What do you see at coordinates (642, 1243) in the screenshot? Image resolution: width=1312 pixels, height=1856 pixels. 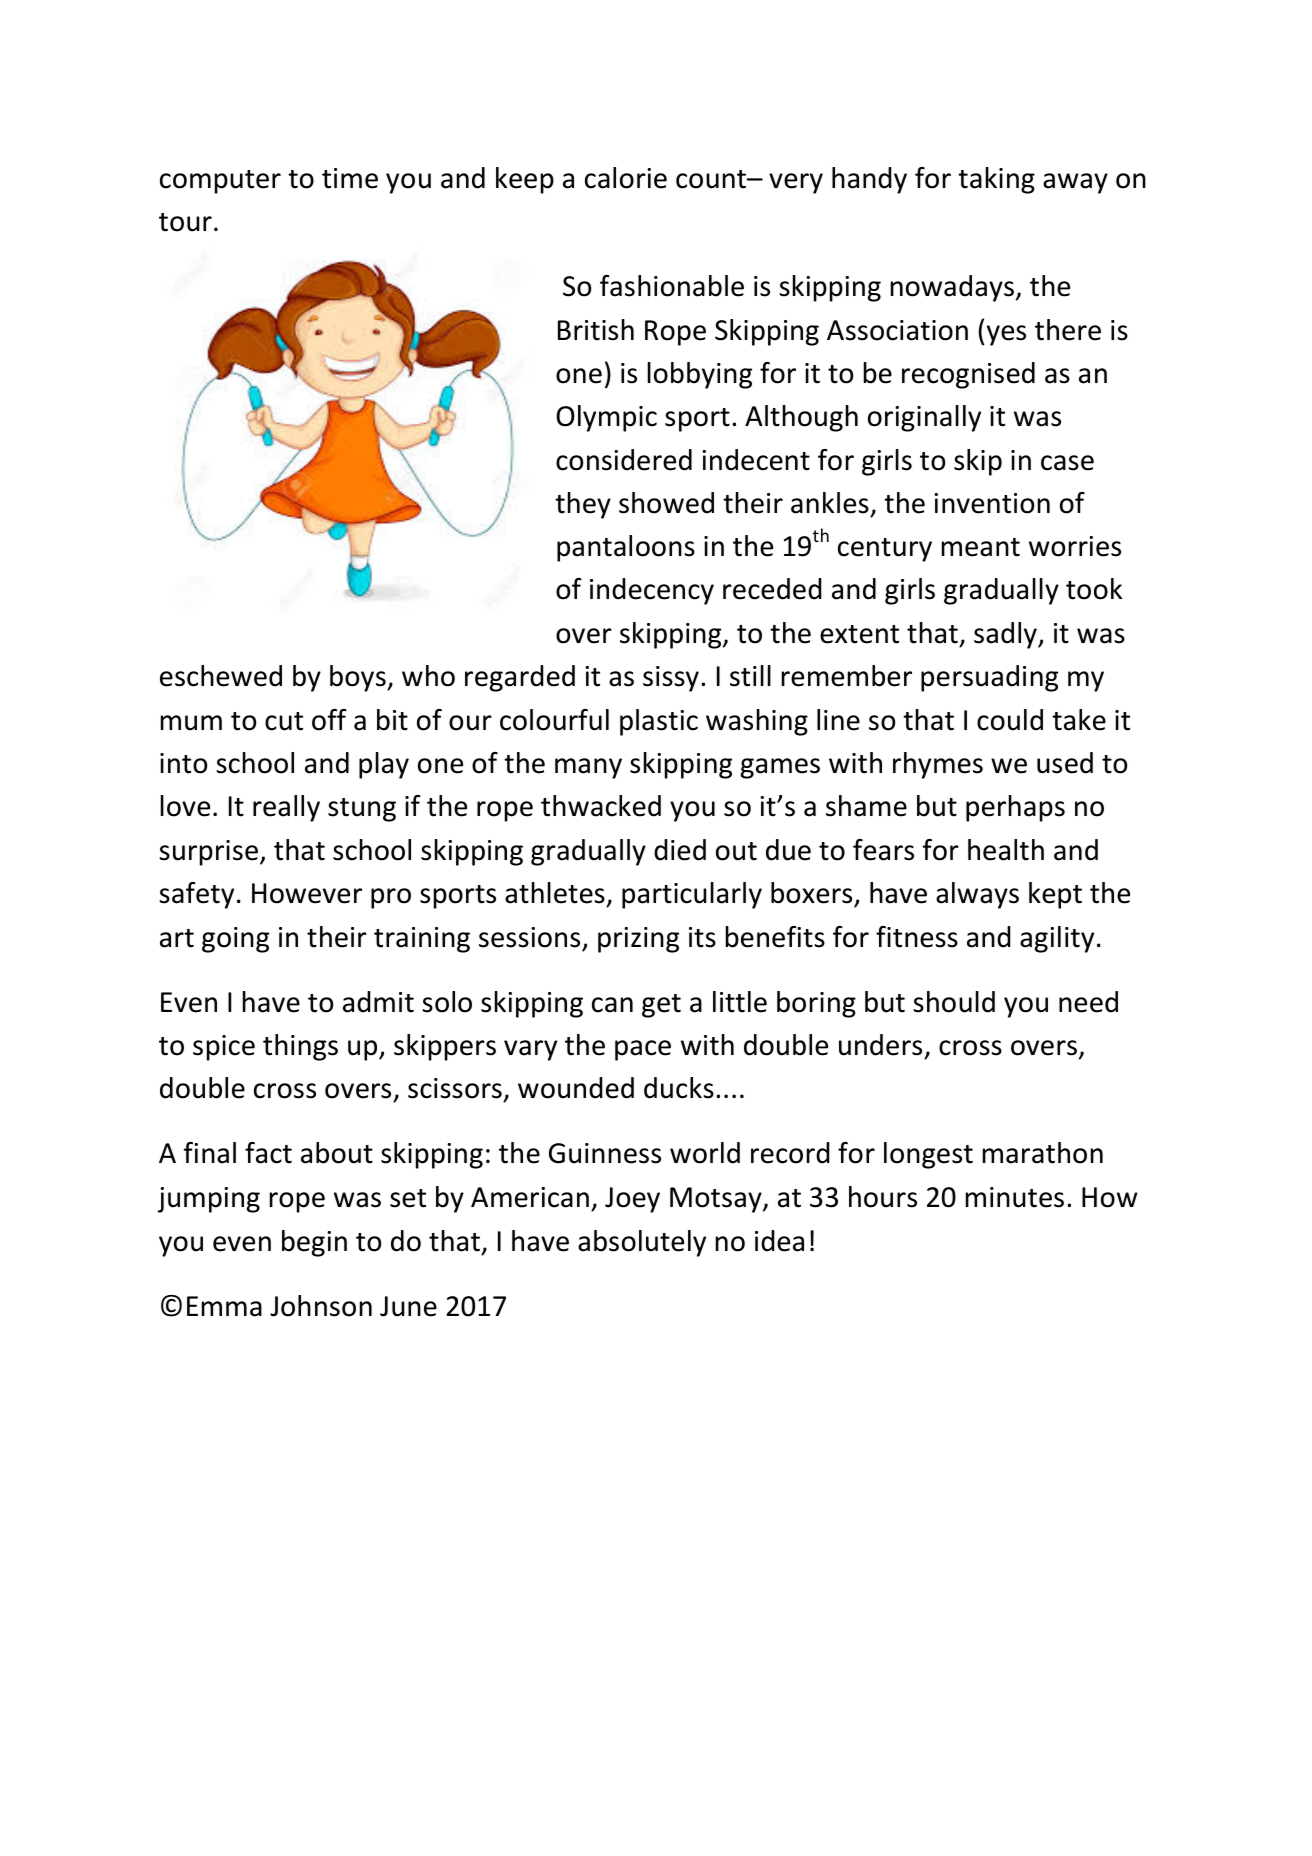 I see `absolutely` at bounding box center [642, 1243].
